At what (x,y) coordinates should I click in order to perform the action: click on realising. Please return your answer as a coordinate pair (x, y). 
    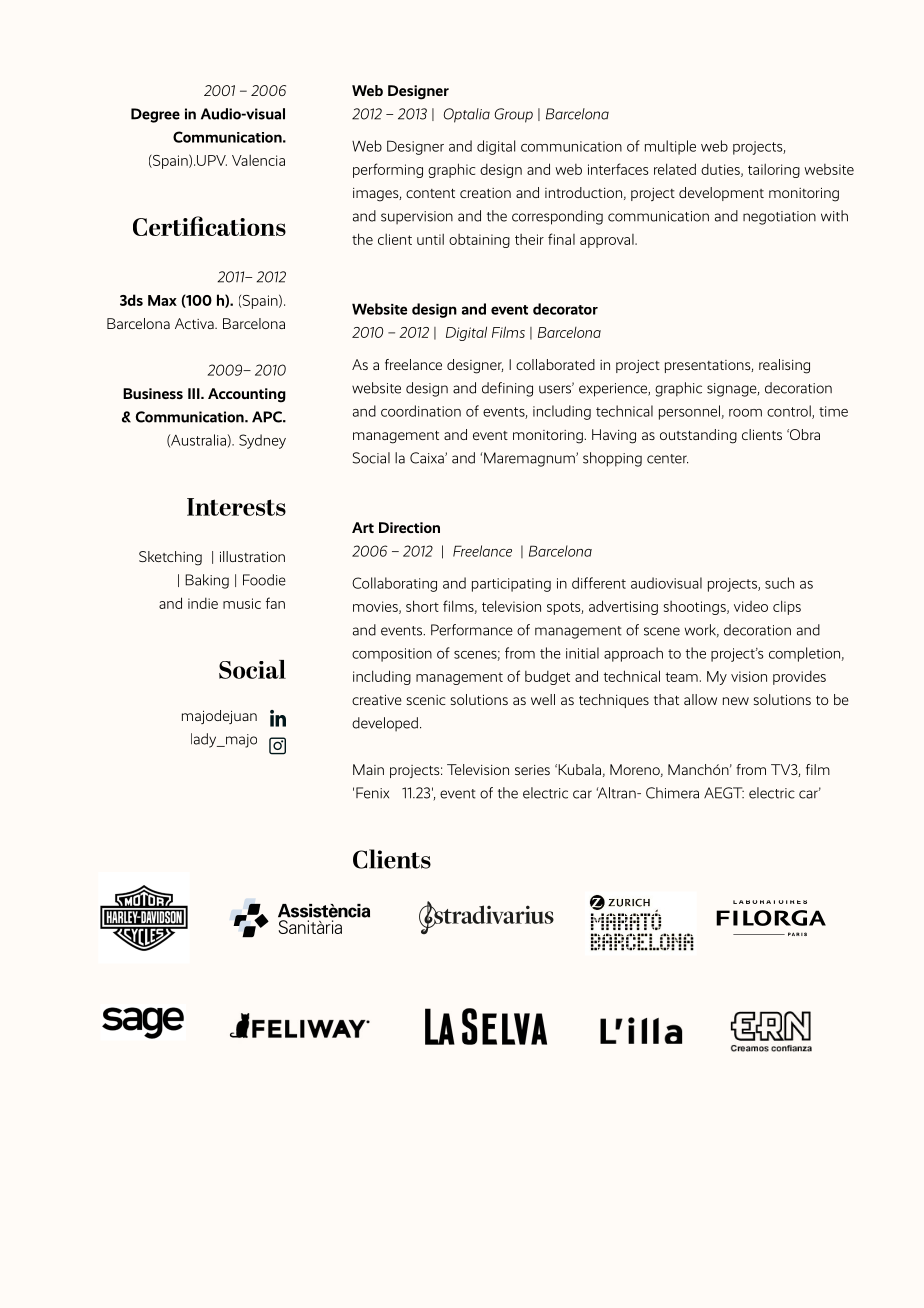
    Looking at the image, I should click on (784, 366).
